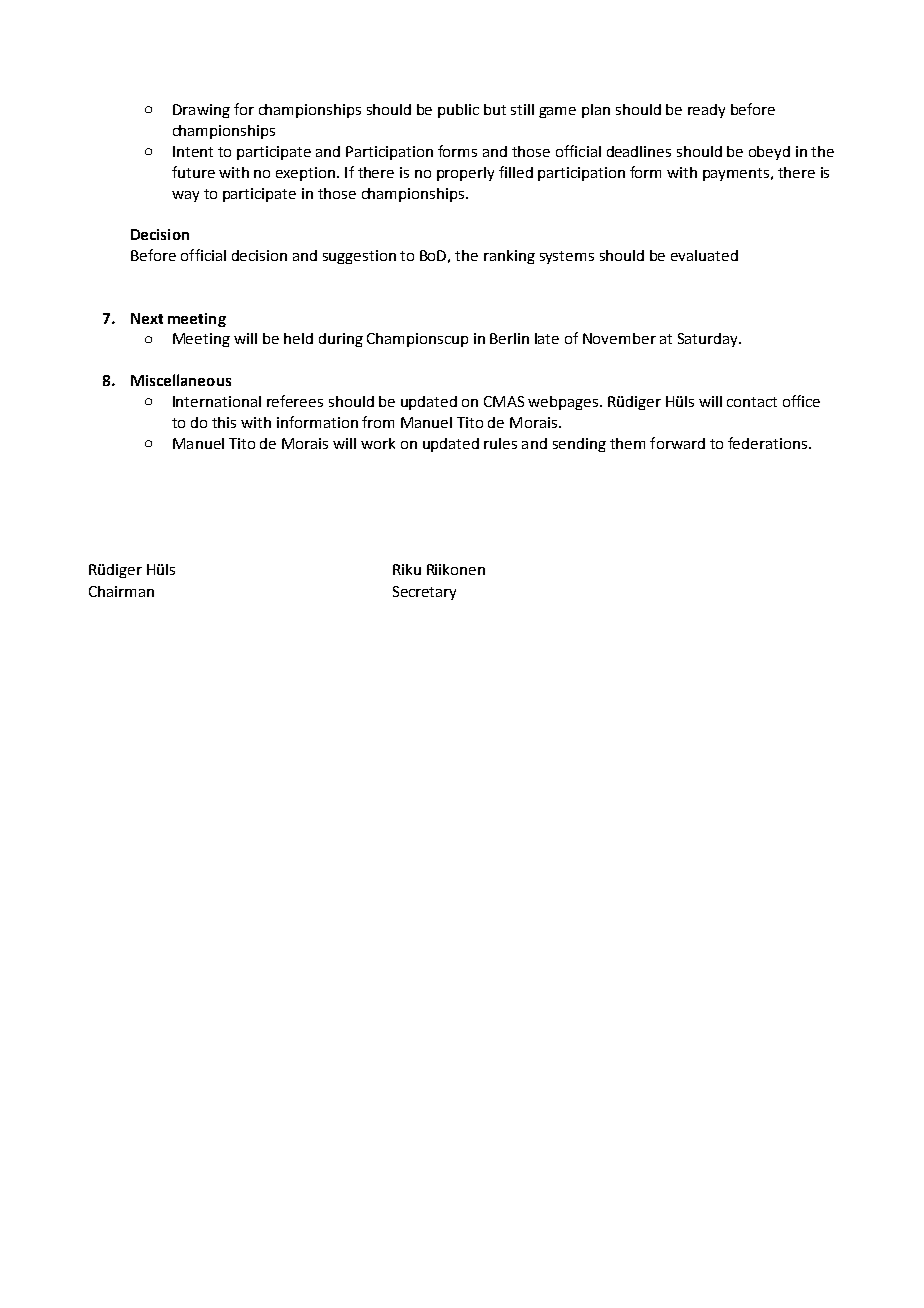 Image resolution: width=924 pixels, height=1308 pixels. I want to click on Chairman, so click(121, 591).
